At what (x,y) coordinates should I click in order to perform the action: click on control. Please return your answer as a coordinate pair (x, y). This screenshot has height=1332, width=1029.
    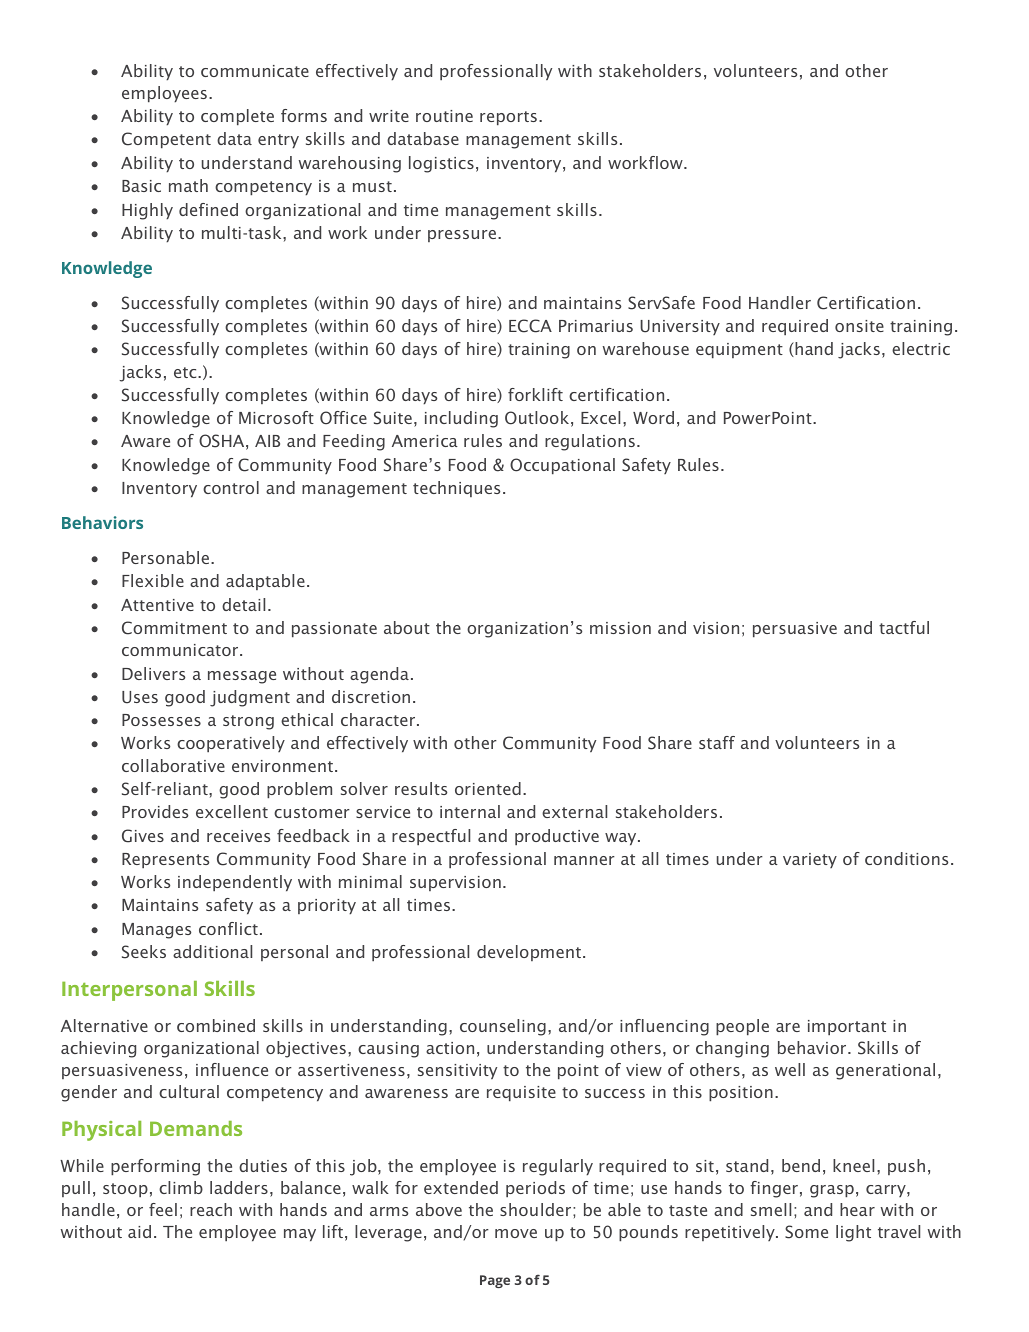
    Looking at the image, I should click on (231, 487).
